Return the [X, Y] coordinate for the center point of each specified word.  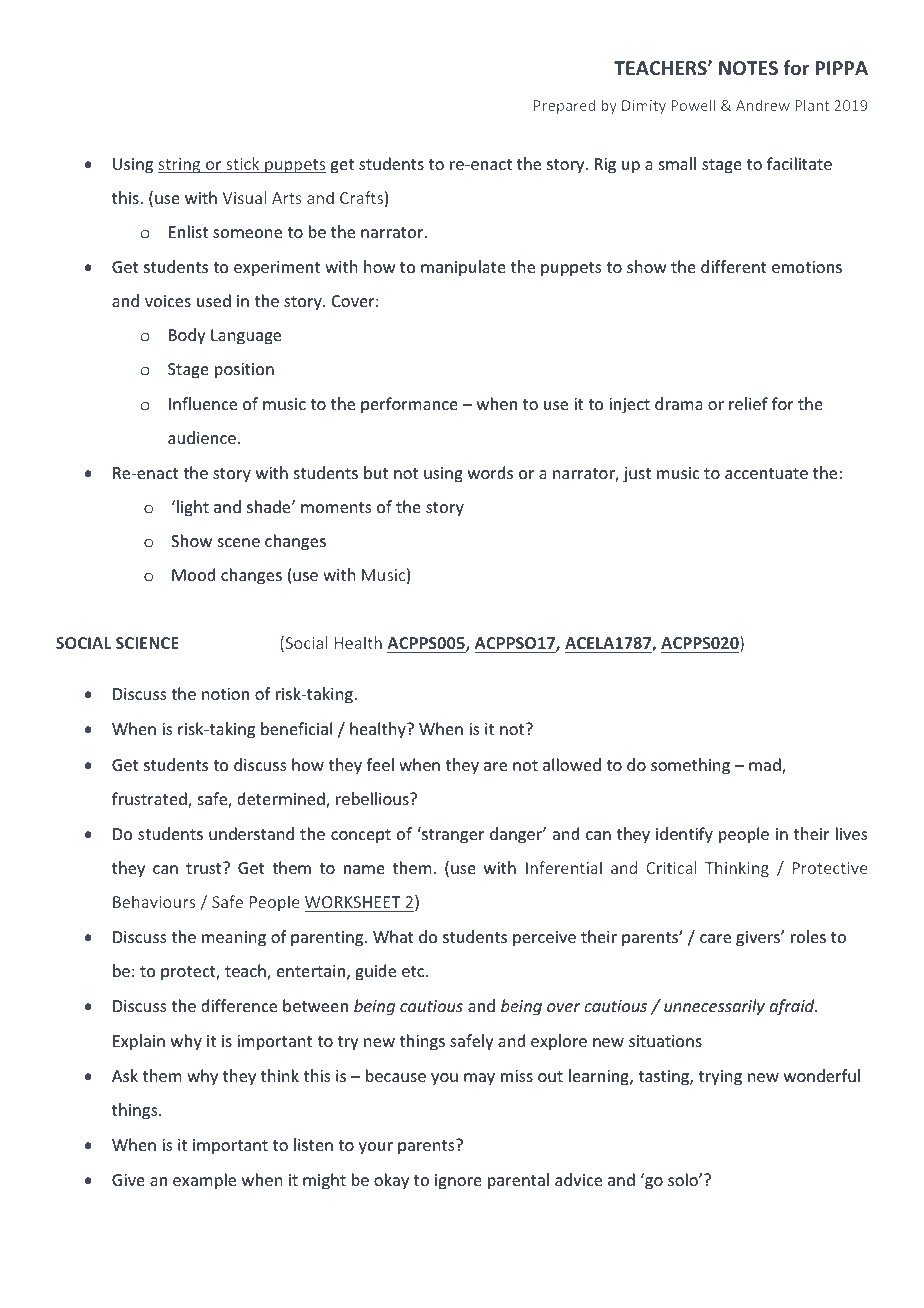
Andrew [763, 105]
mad [766, 766]
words [490, 472]
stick [243, 165]
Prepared [564, 106]
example [204, 1181]
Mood [193, 574]
